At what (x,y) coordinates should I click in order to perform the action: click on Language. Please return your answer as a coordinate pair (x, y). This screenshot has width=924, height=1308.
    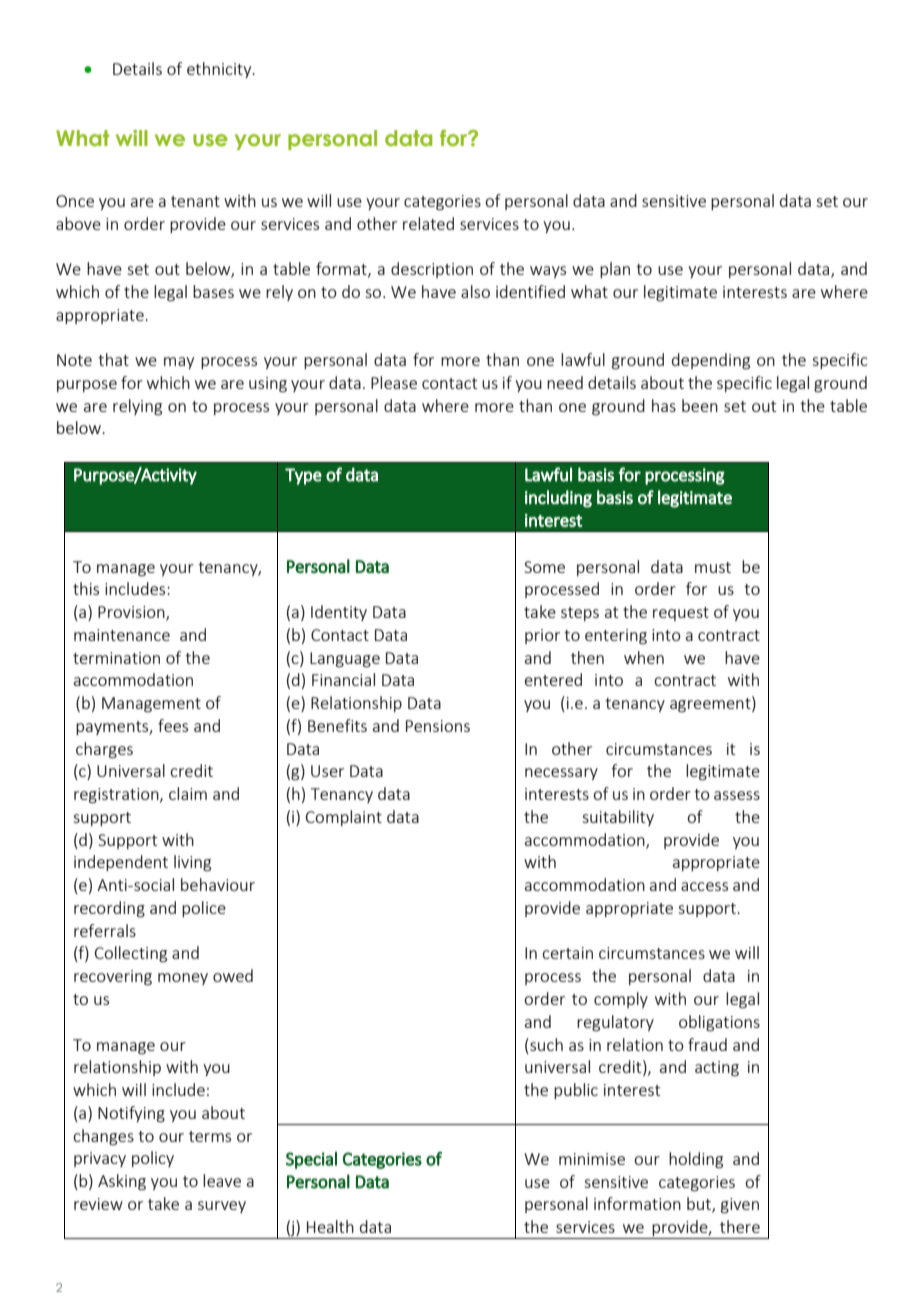
    Looking at the image, I should click on (345, 660).
